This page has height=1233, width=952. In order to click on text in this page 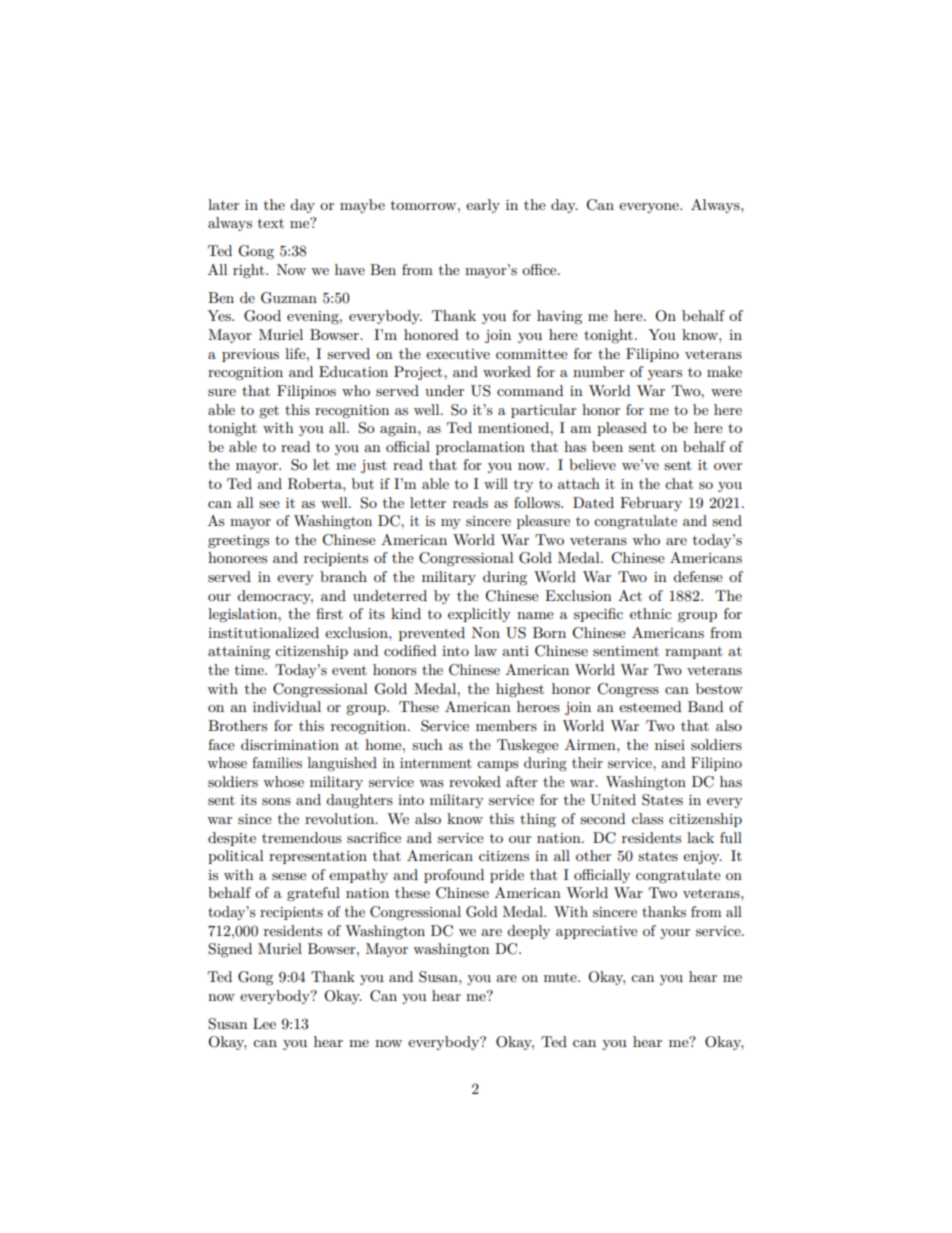, I will do `click(271, 223)`.
